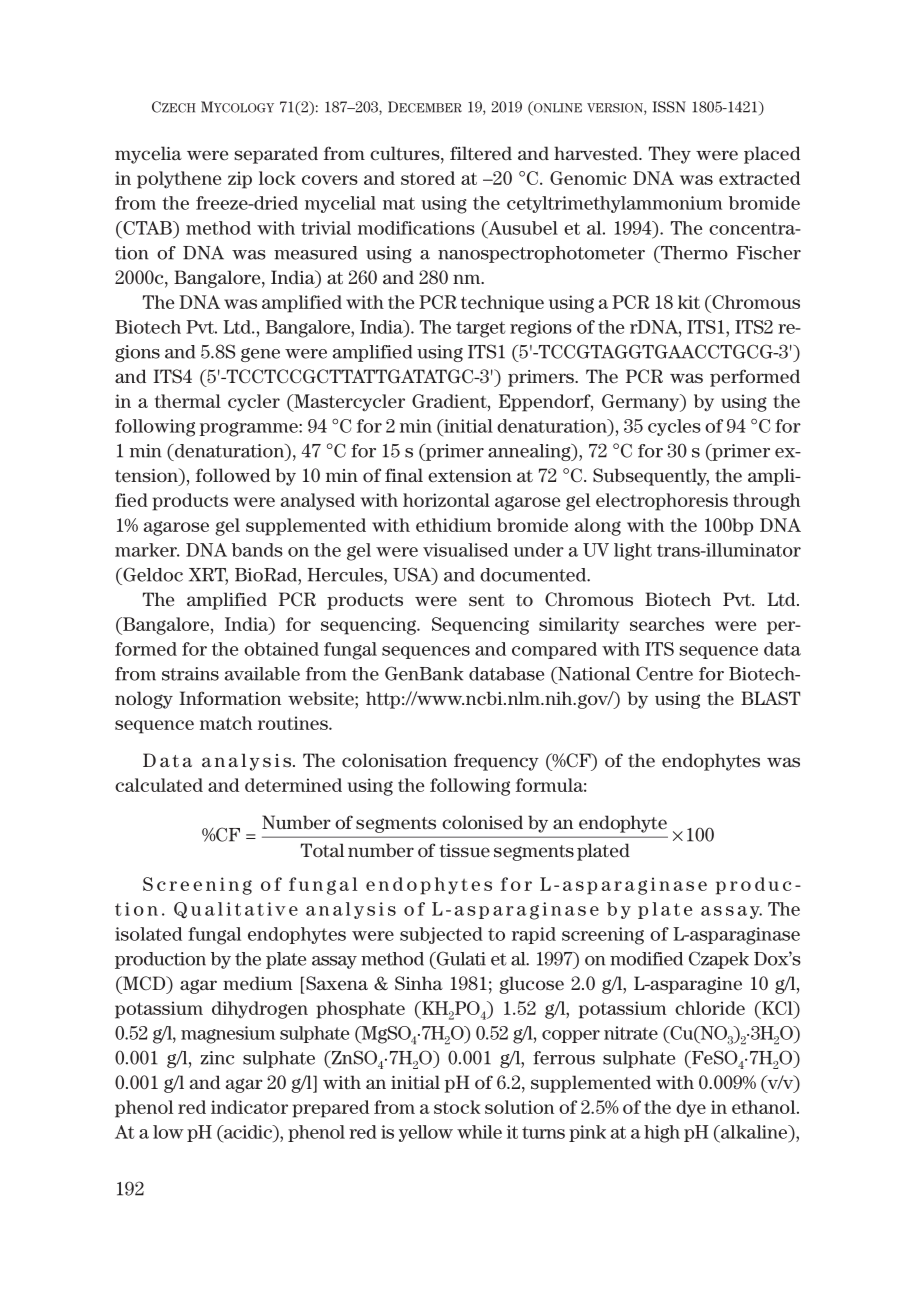 The image size is (915, 1316). I want to click on They, so click(670, 155).
